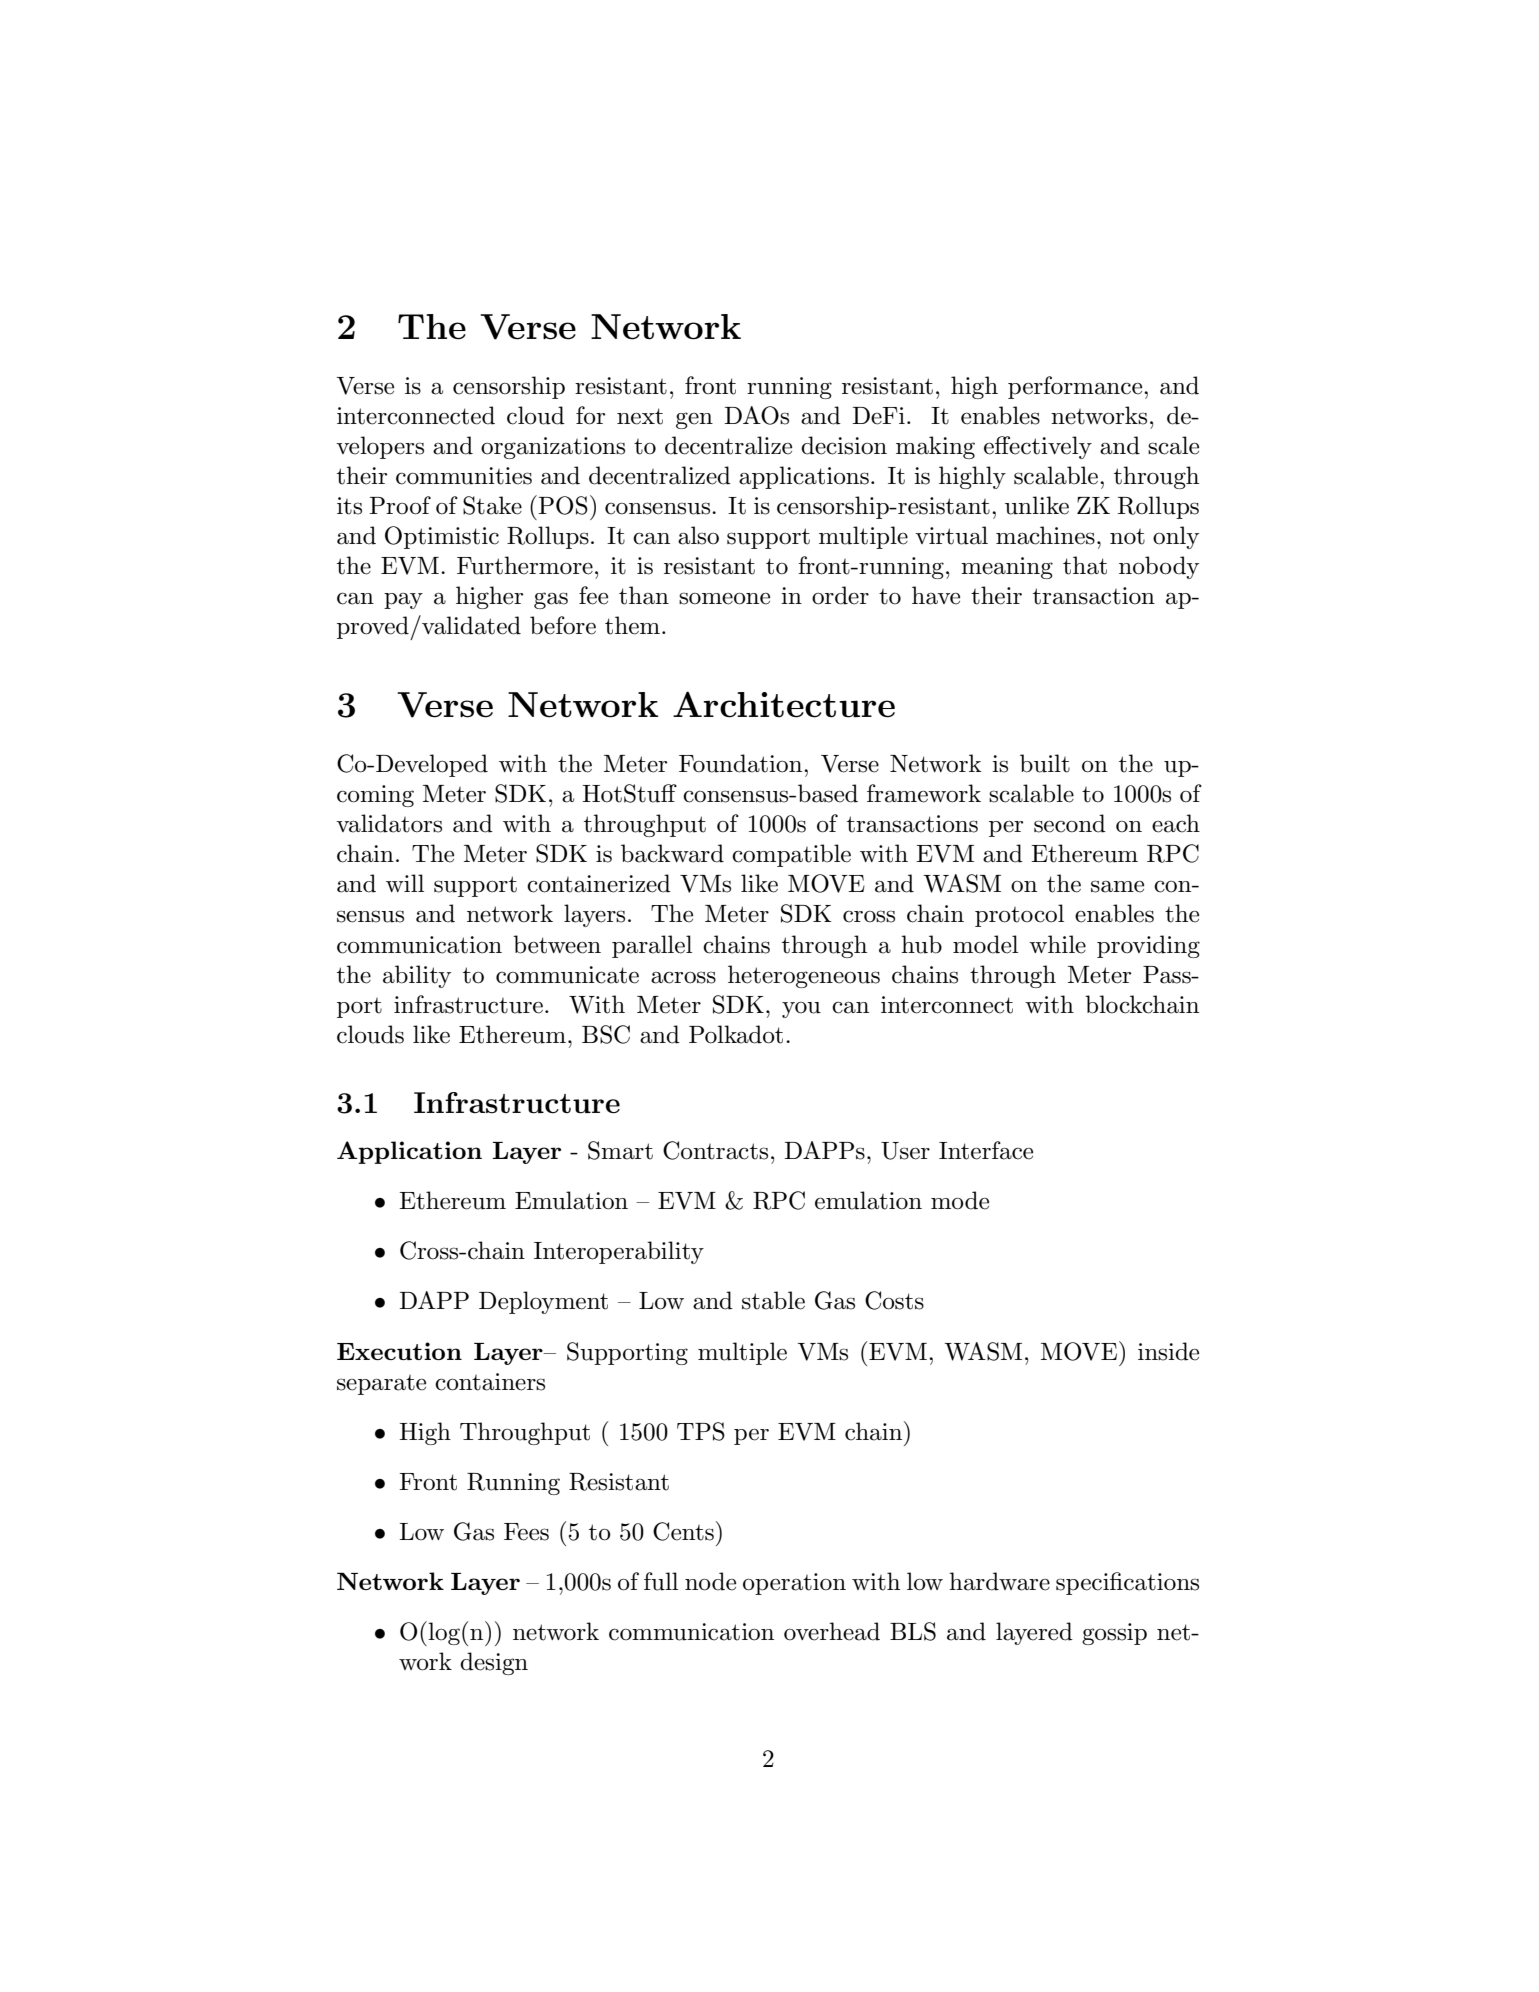 The width and height of the image is (1539, 1992). Describe the element at coordinates (1057, 944) in the image. I see `while` at that location.
